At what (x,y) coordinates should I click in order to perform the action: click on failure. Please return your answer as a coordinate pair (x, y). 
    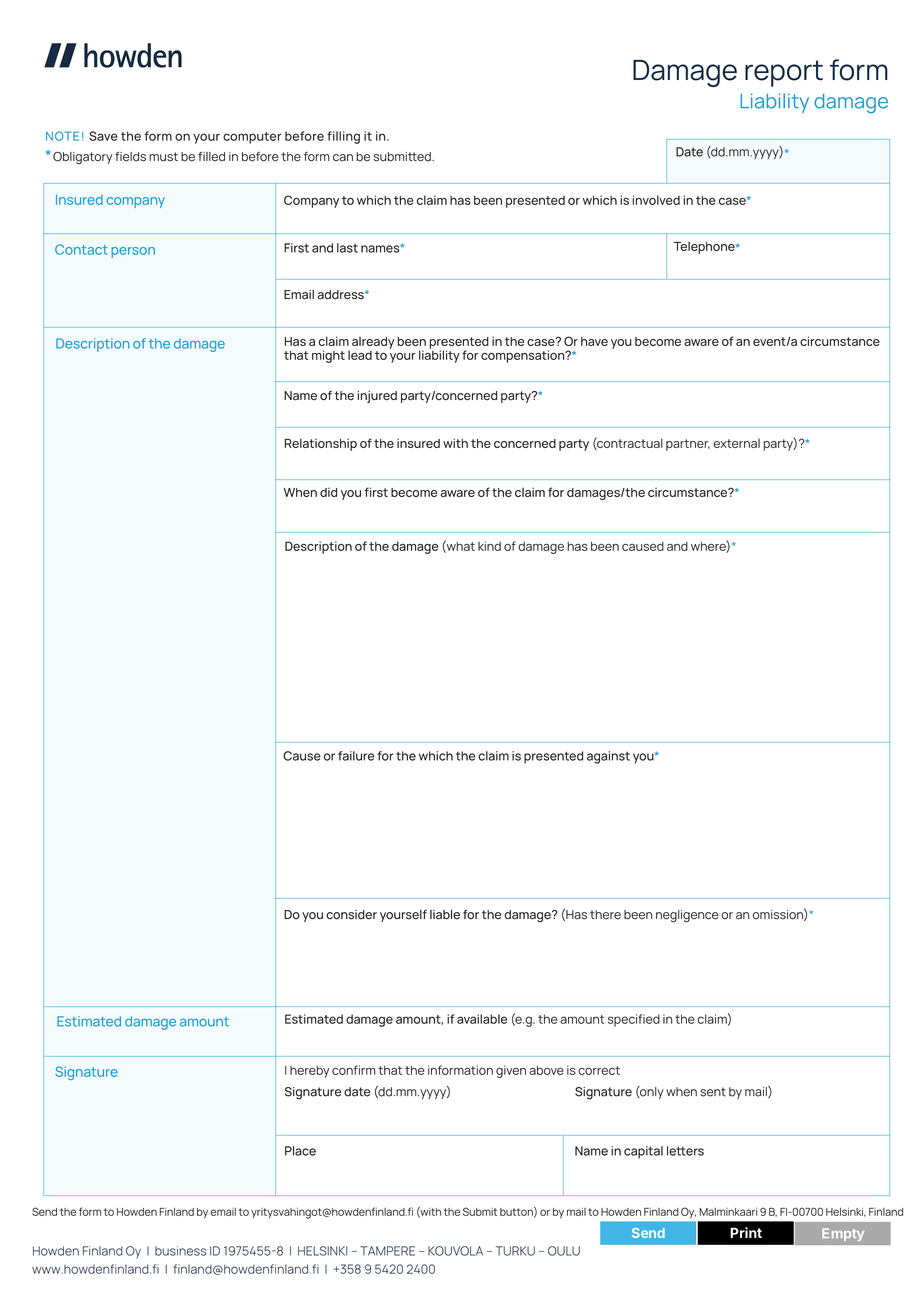
    Looking at the image, I should click on (356, 756).
